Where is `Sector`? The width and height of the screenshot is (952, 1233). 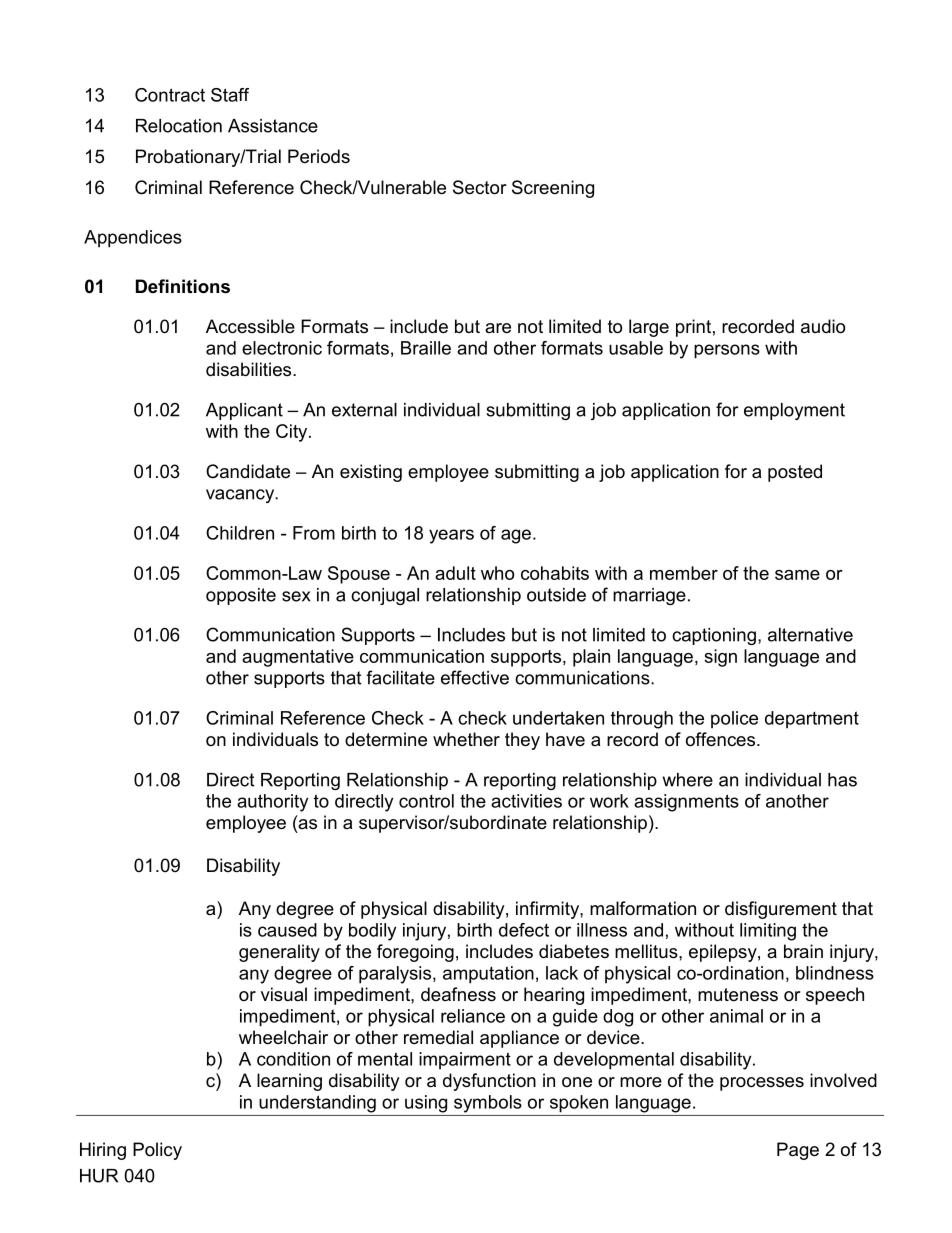 Sector is located at coordinates (480, 187).
